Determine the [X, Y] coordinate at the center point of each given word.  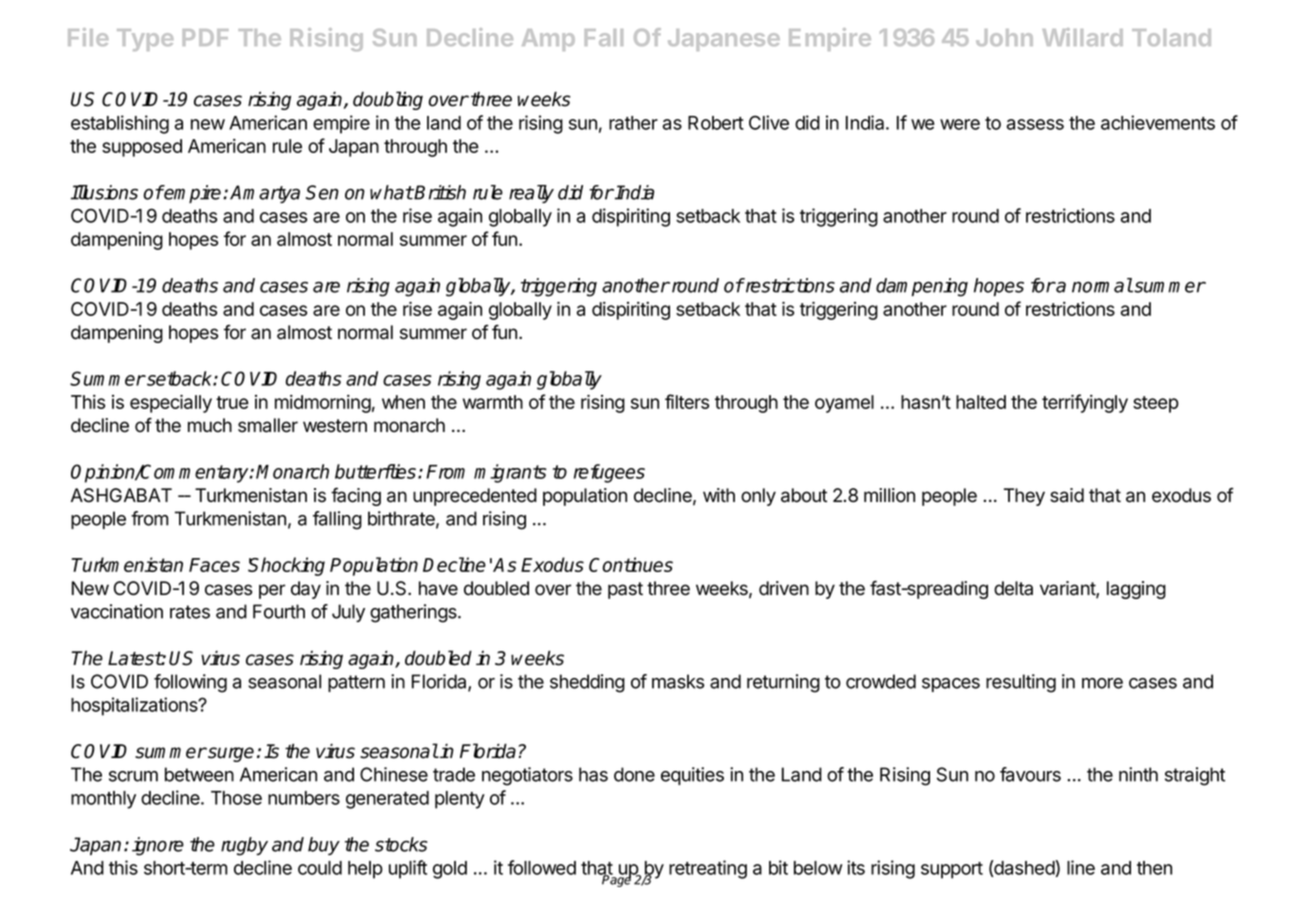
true [232, 402]
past [625, 590]
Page [616, 880]
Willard [1082, 37]
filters [687, 401]
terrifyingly [1085, 403]
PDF [205, 37]
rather [633, 123]
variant [1068, 589]
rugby [244, 846]
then [1154, 868]
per [272, 591]
